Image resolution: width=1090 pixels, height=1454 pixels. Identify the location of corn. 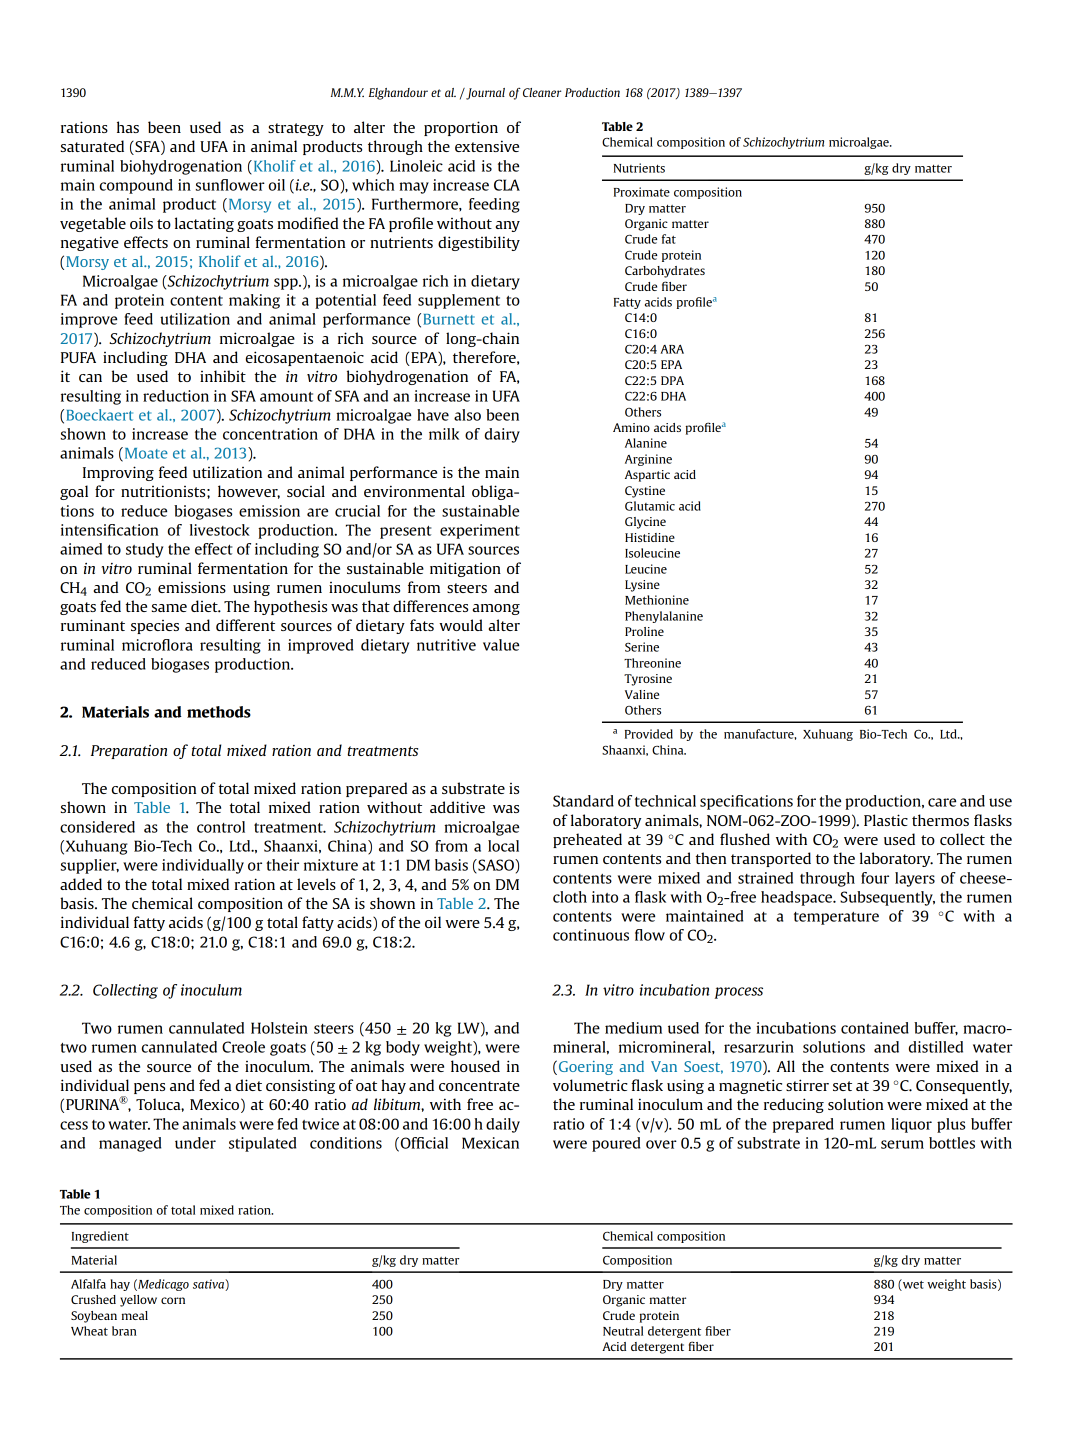
(173, 1300).
